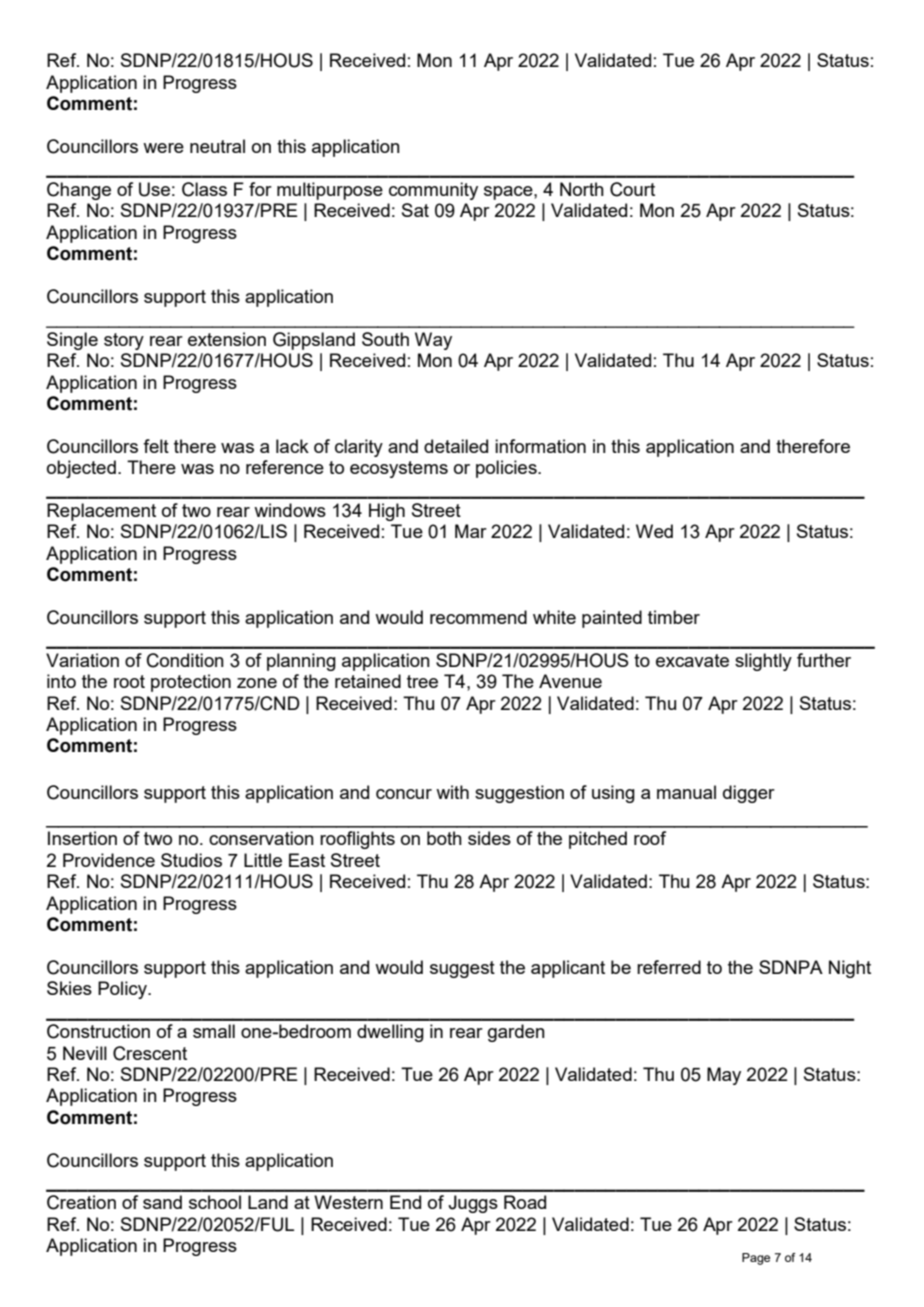 Image resolution: width=924 pixels, height=1307 pixels. I want to click on sand, so click(162, 1202).
